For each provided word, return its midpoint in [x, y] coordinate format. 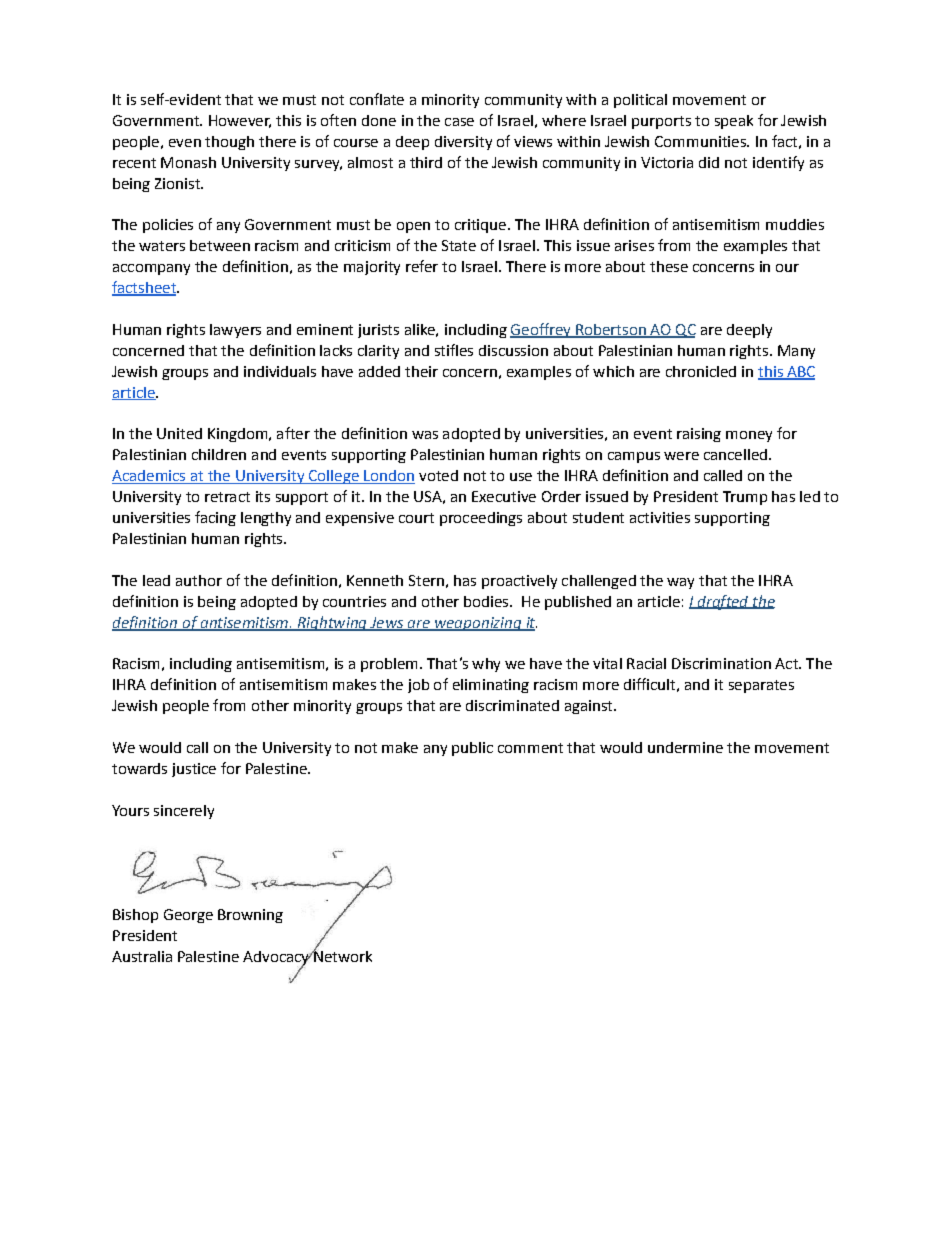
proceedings [481, 519]
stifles [454, 350]
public [472, 749]
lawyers [235, 331]
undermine [685, 747]
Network [342, 955]
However [240, 121]
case [459, 122]
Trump [745, 498]
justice [194, 770]
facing [215, 518]
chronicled [701, 371]
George [188, 916]
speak [734, 122]
